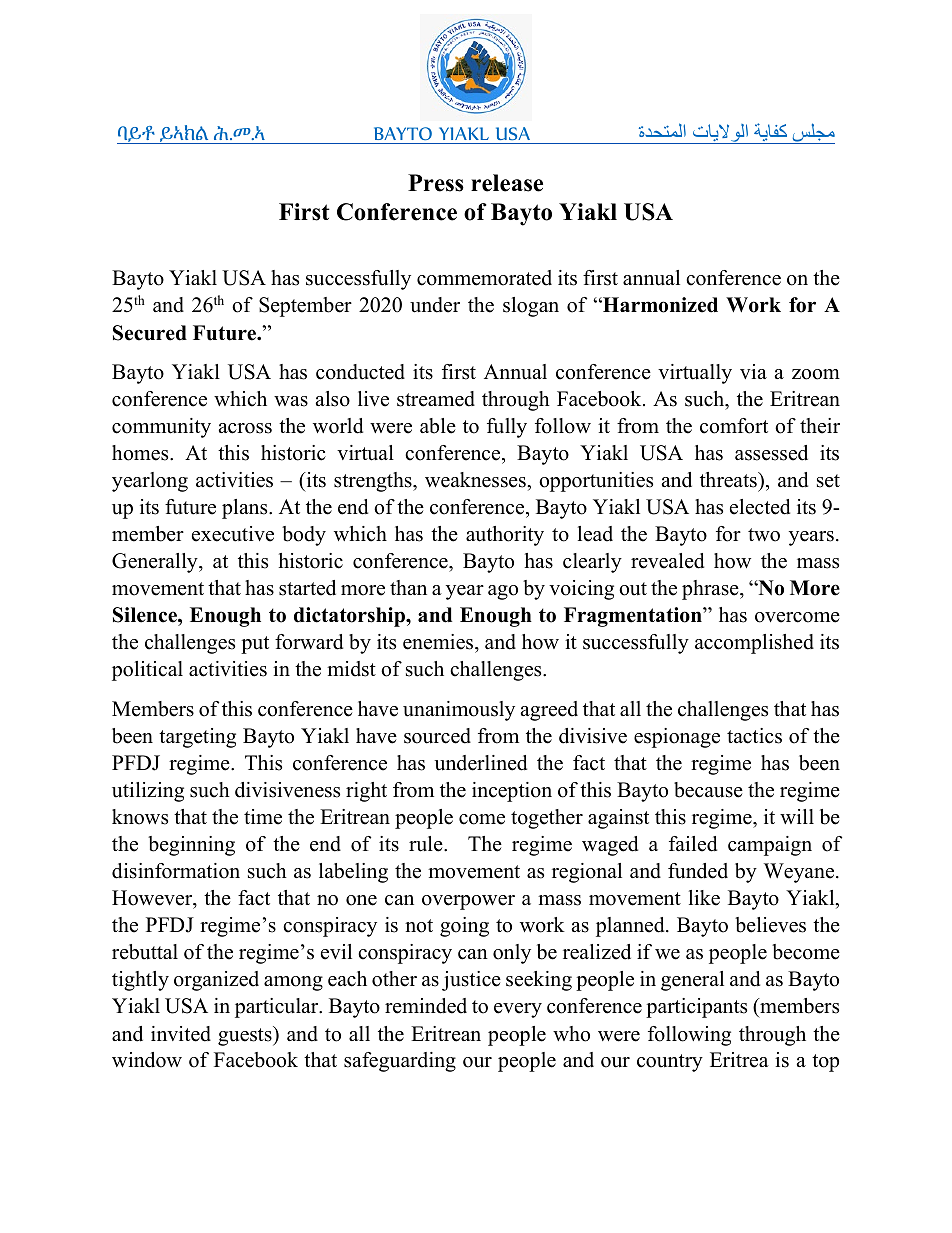  I want to click on weaknesses, so click(476, 480).
